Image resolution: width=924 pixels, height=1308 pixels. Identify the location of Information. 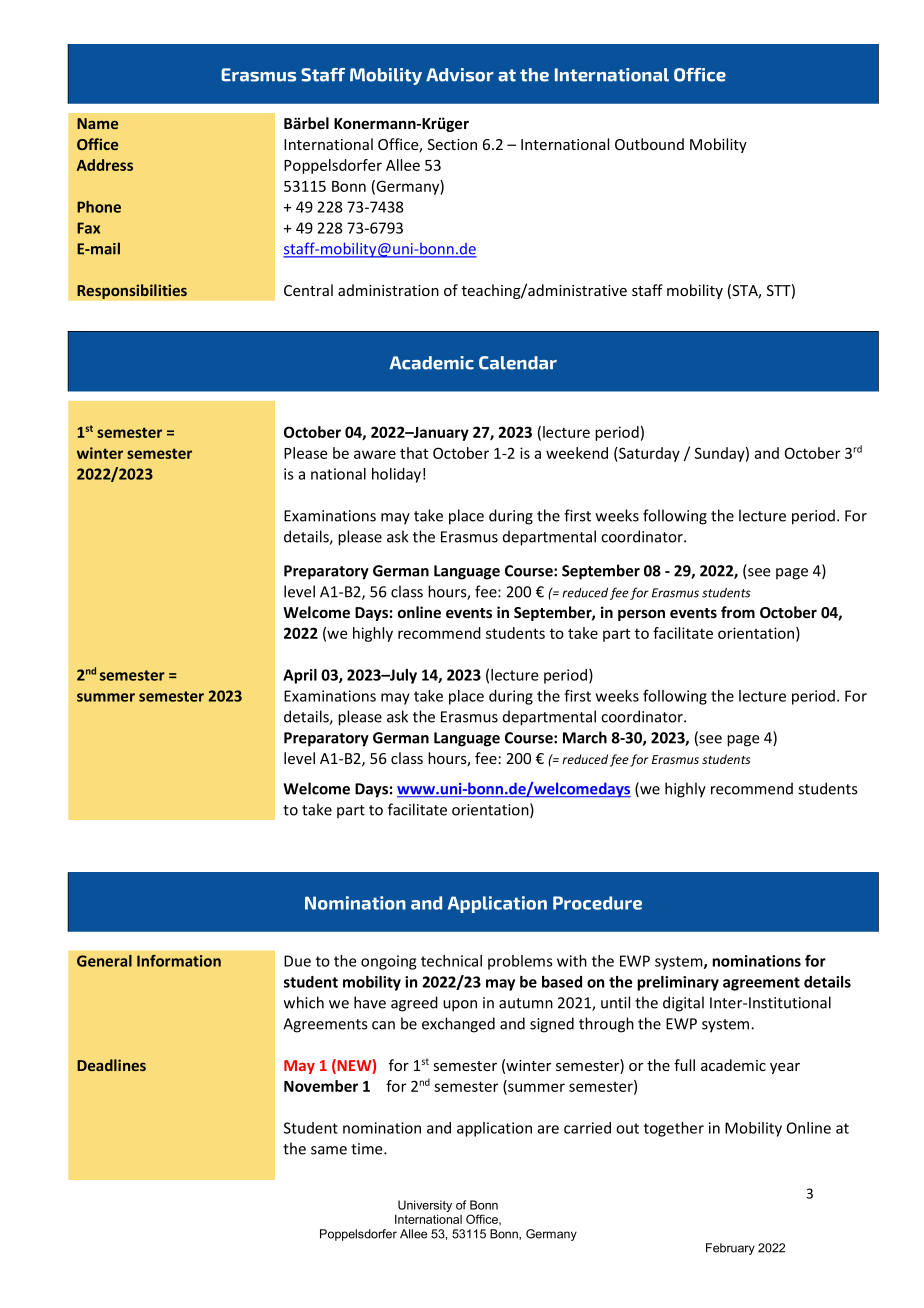
(179, 961).
